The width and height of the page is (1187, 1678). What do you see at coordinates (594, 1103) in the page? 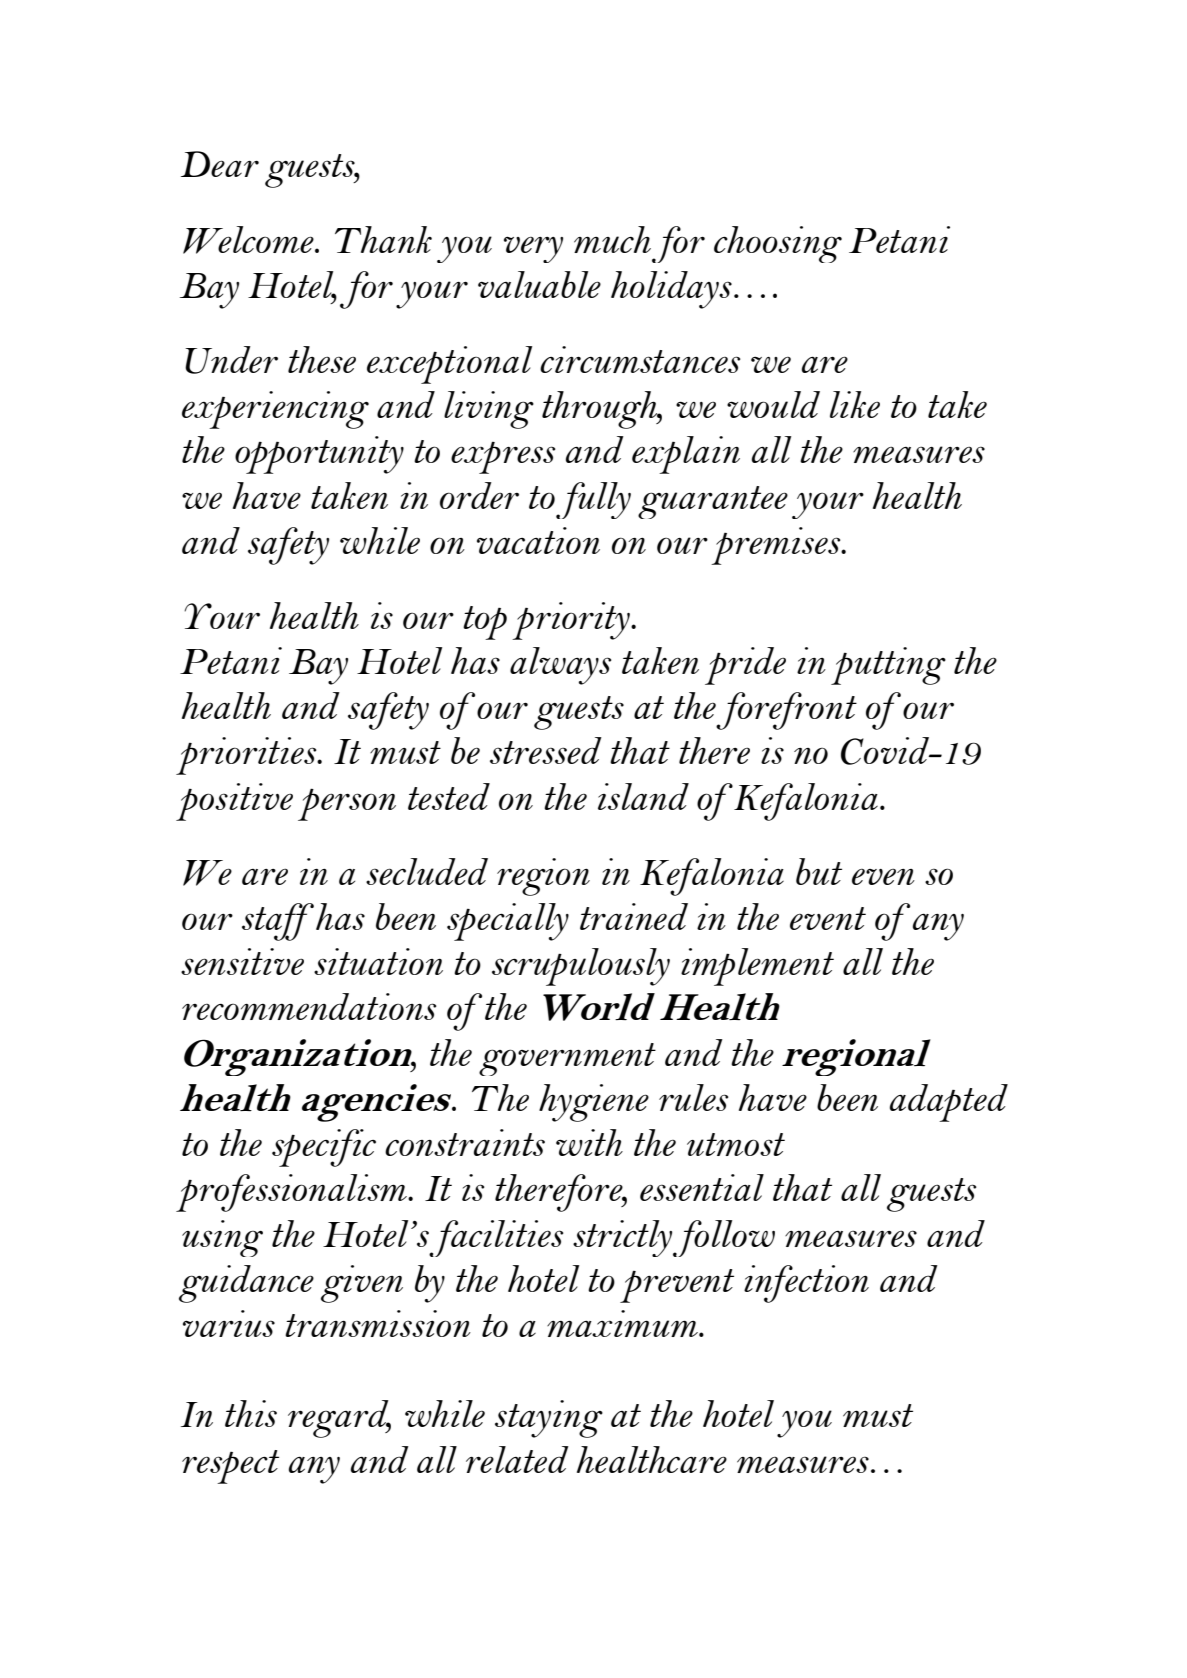
I see `hygiene` at bounding box center [594, 1103].
